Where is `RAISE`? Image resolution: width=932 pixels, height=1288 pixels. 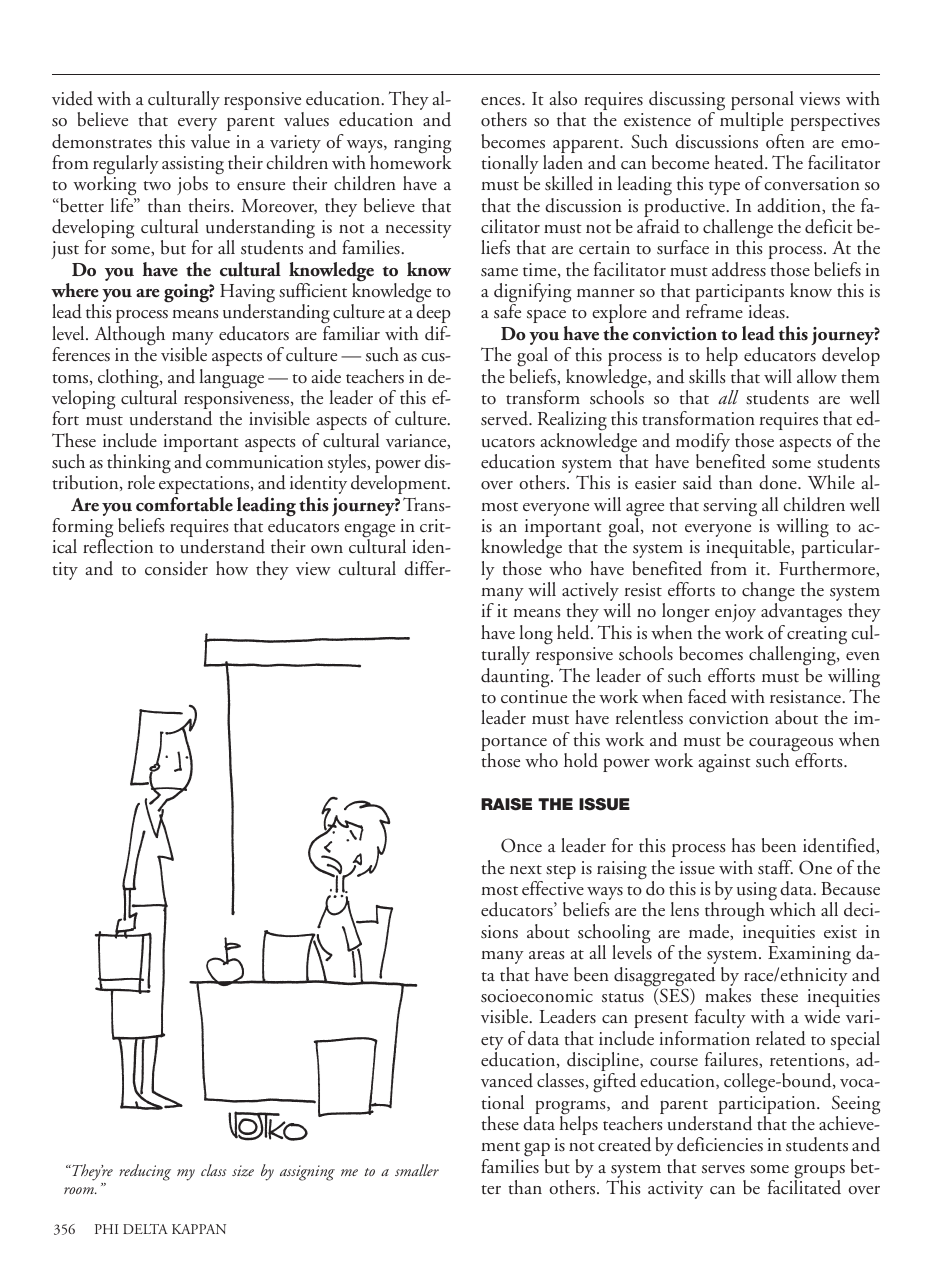
RAISE is located at coordinates (506, 804).
